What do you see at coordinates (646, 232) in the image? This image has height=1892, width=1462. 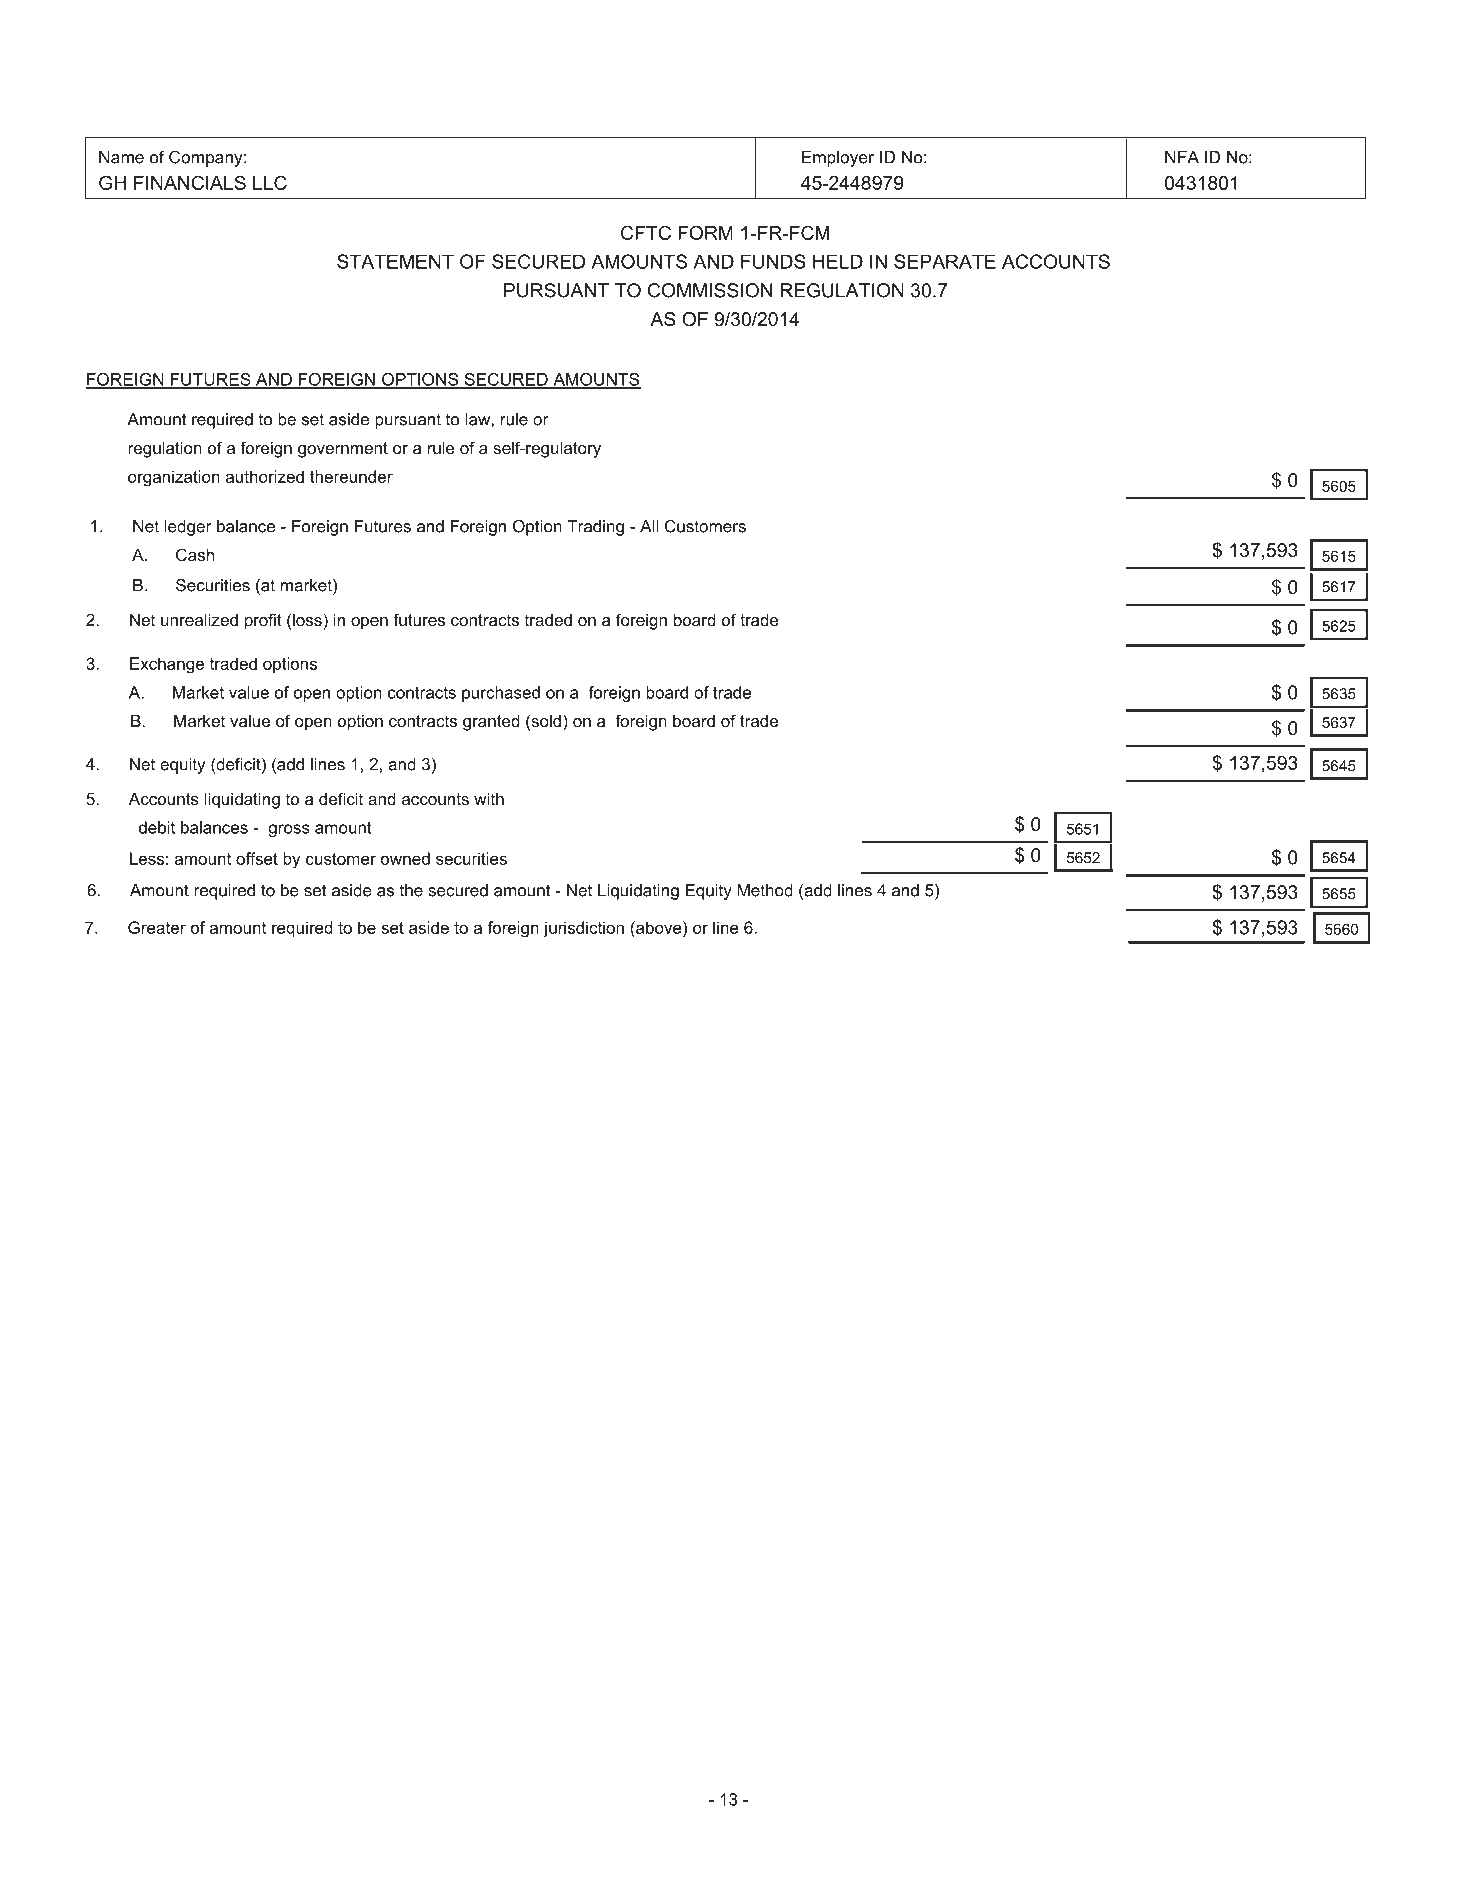 I see `CFTC` at bounding box center [646, 232].
